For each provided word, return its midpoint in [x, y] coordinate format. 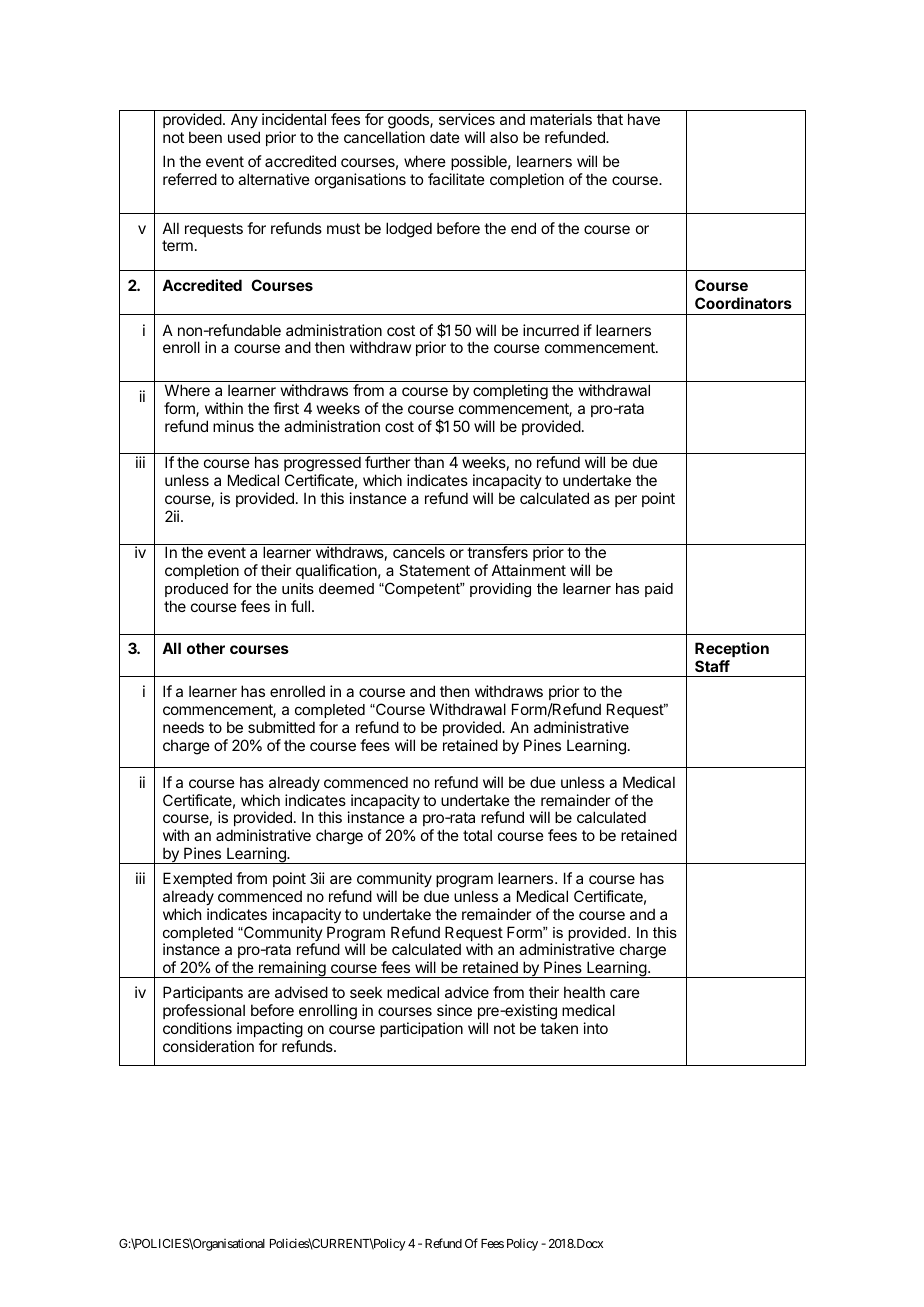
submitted [281, 727]
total [477, 835]
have [644, 119]
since [454, 1010]
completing [510, 392]
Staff [712, 666]
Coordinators [743, 303]
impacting [270, 1030]
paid [659, 590]
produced [196, 590]
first [286, 408]
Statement [434, 570]
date [445, 137]
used [244, 137]
